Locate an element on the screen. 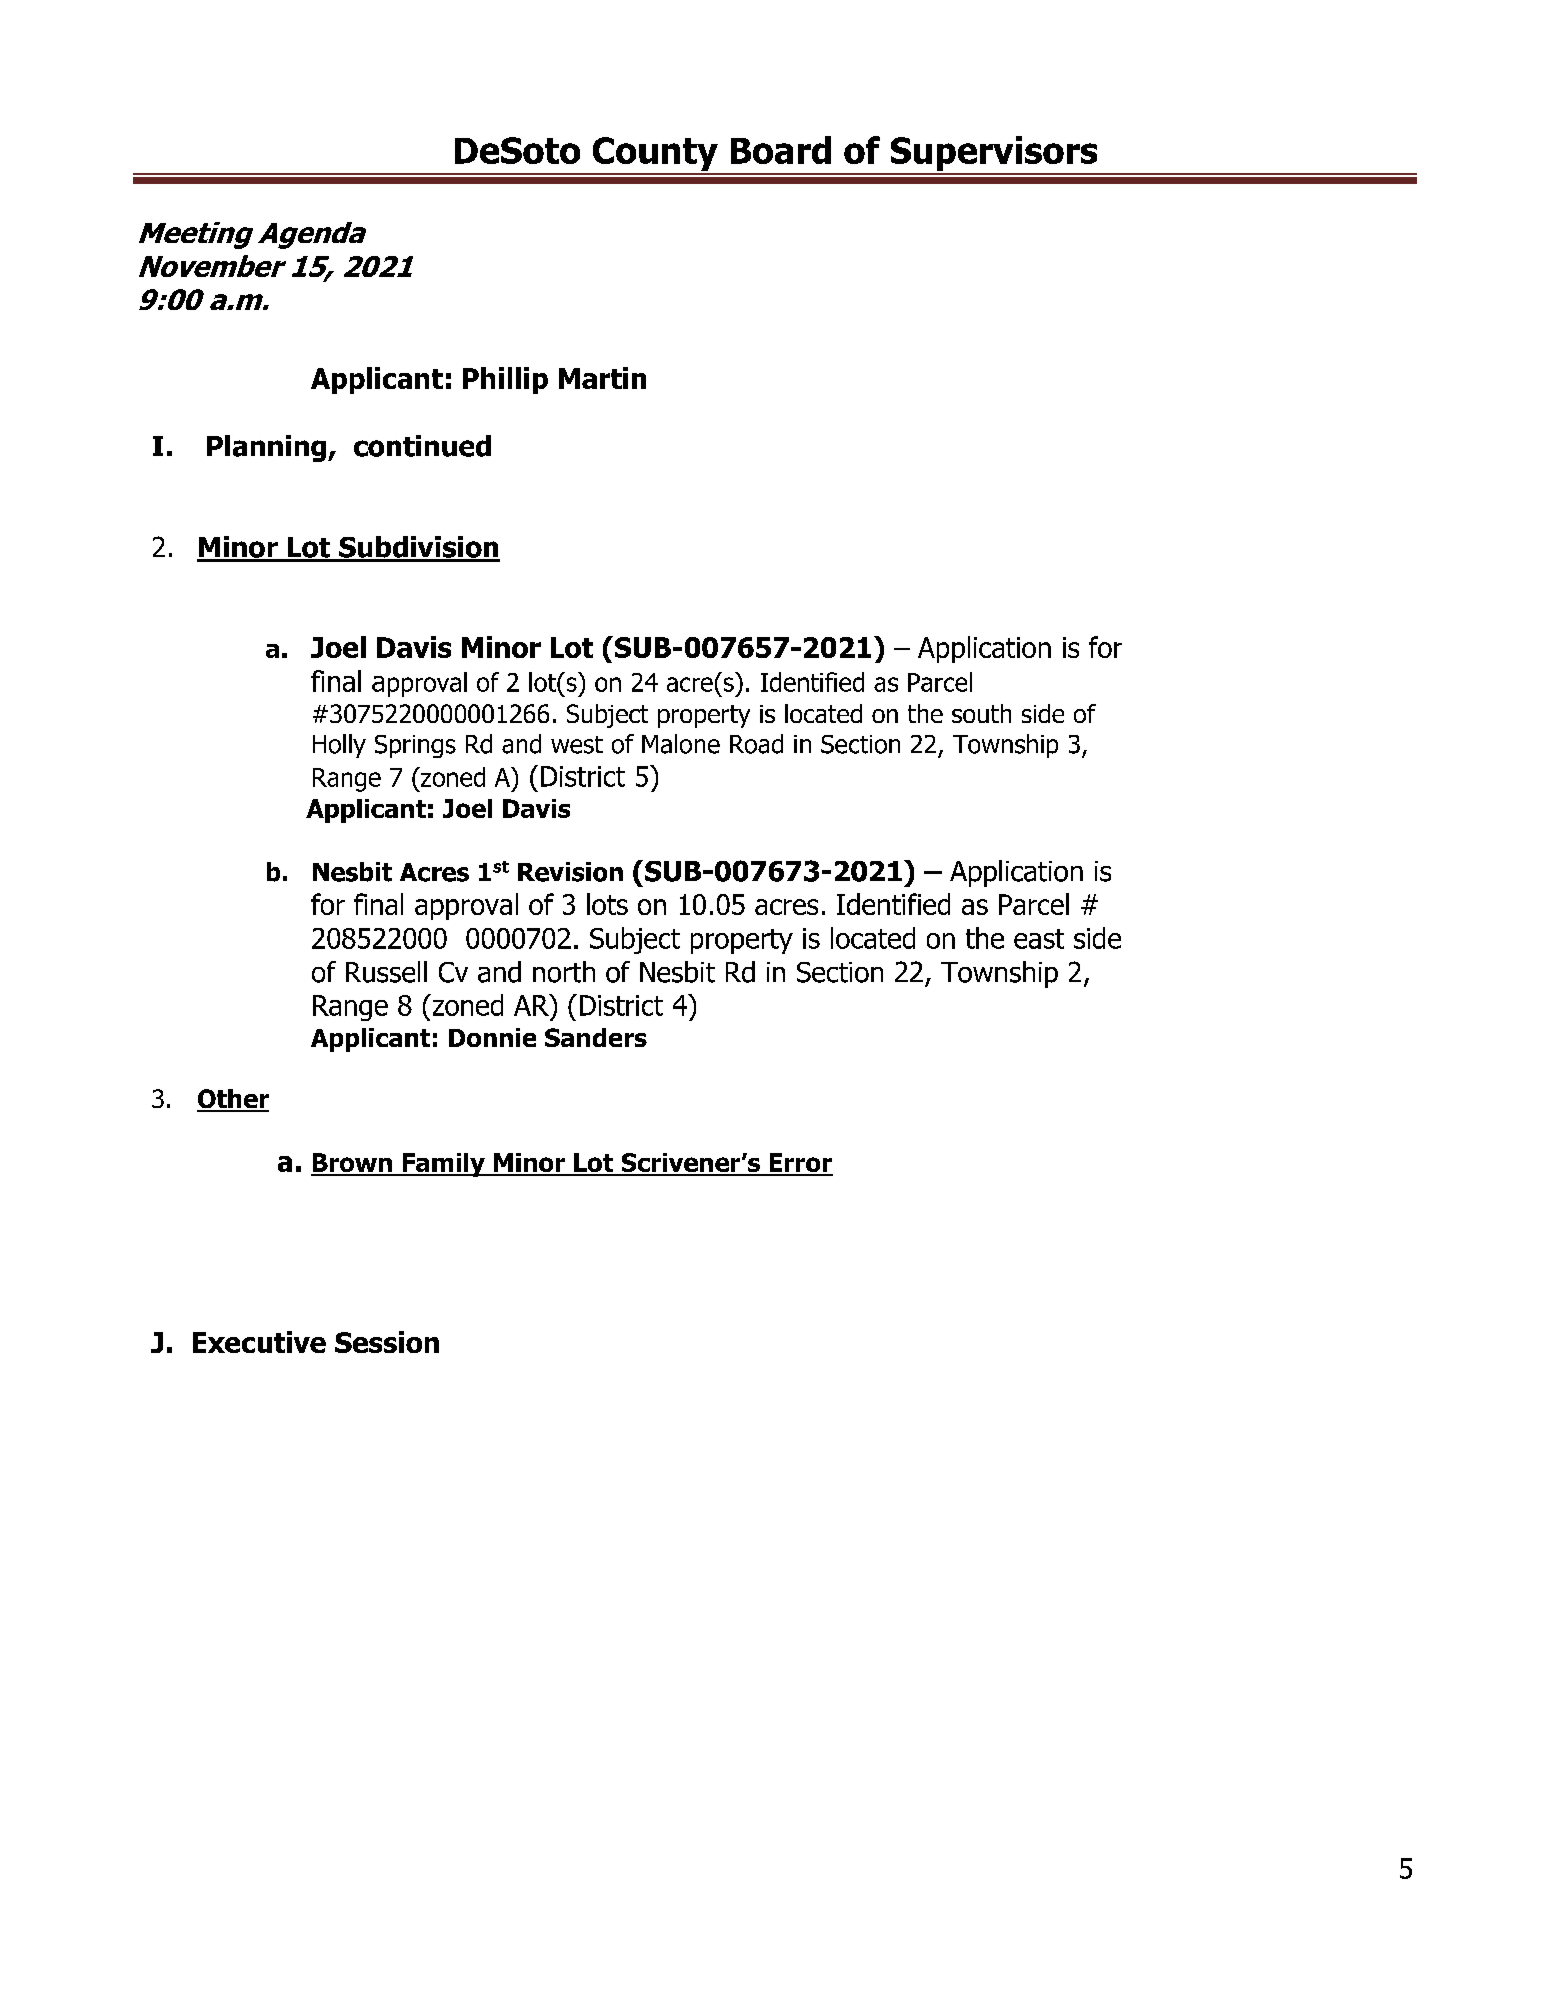  Error is located at coordinates (800, 1164).
